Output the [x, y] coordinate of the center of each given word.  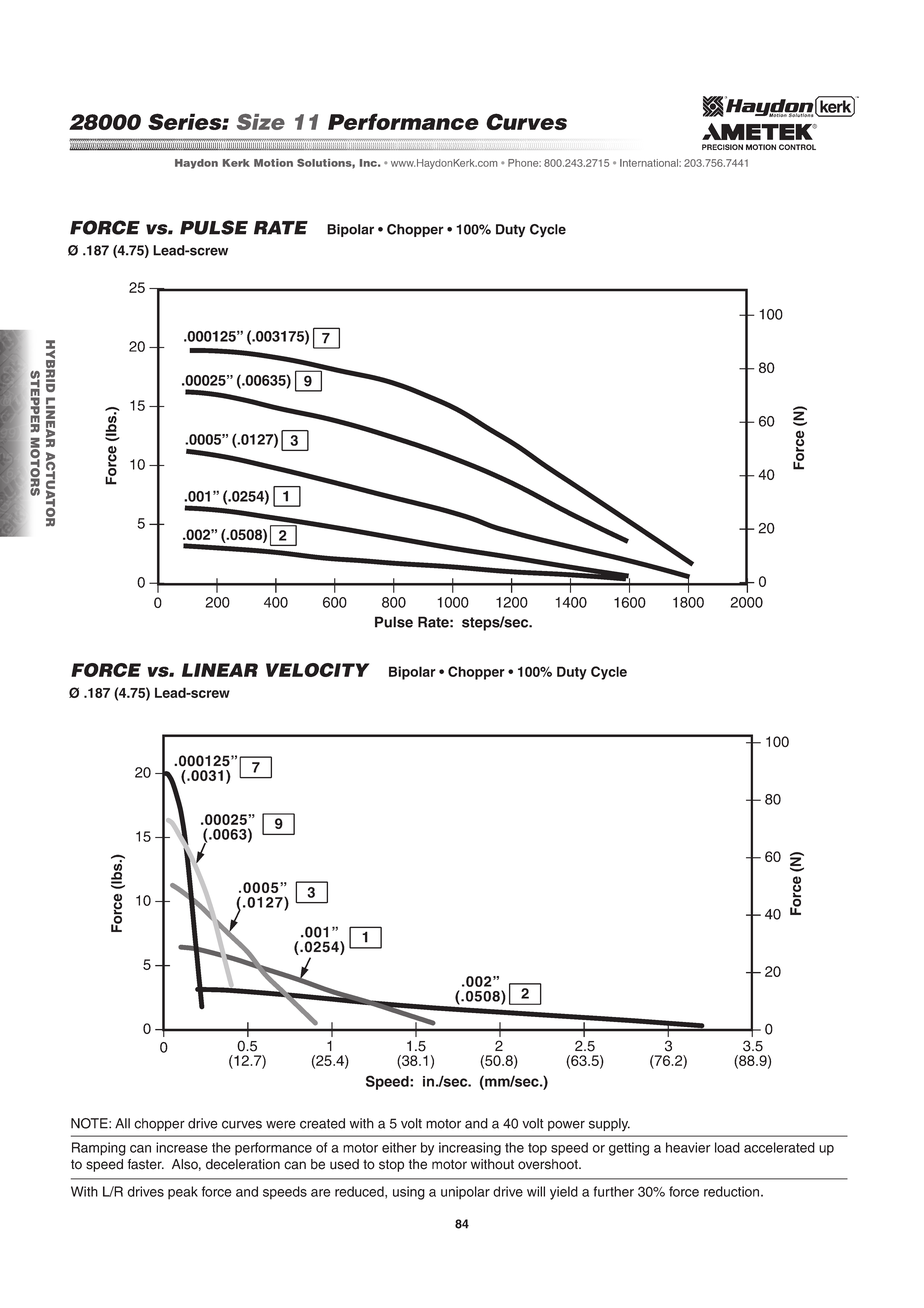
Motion [273, 163]
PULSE [214, 227]
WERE [281, 1124]
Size [261, 122]
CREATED [322, 1123]
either [399, 1147]
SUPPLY [609, 1125]
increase [182, 1147]
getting [629, 1149]
